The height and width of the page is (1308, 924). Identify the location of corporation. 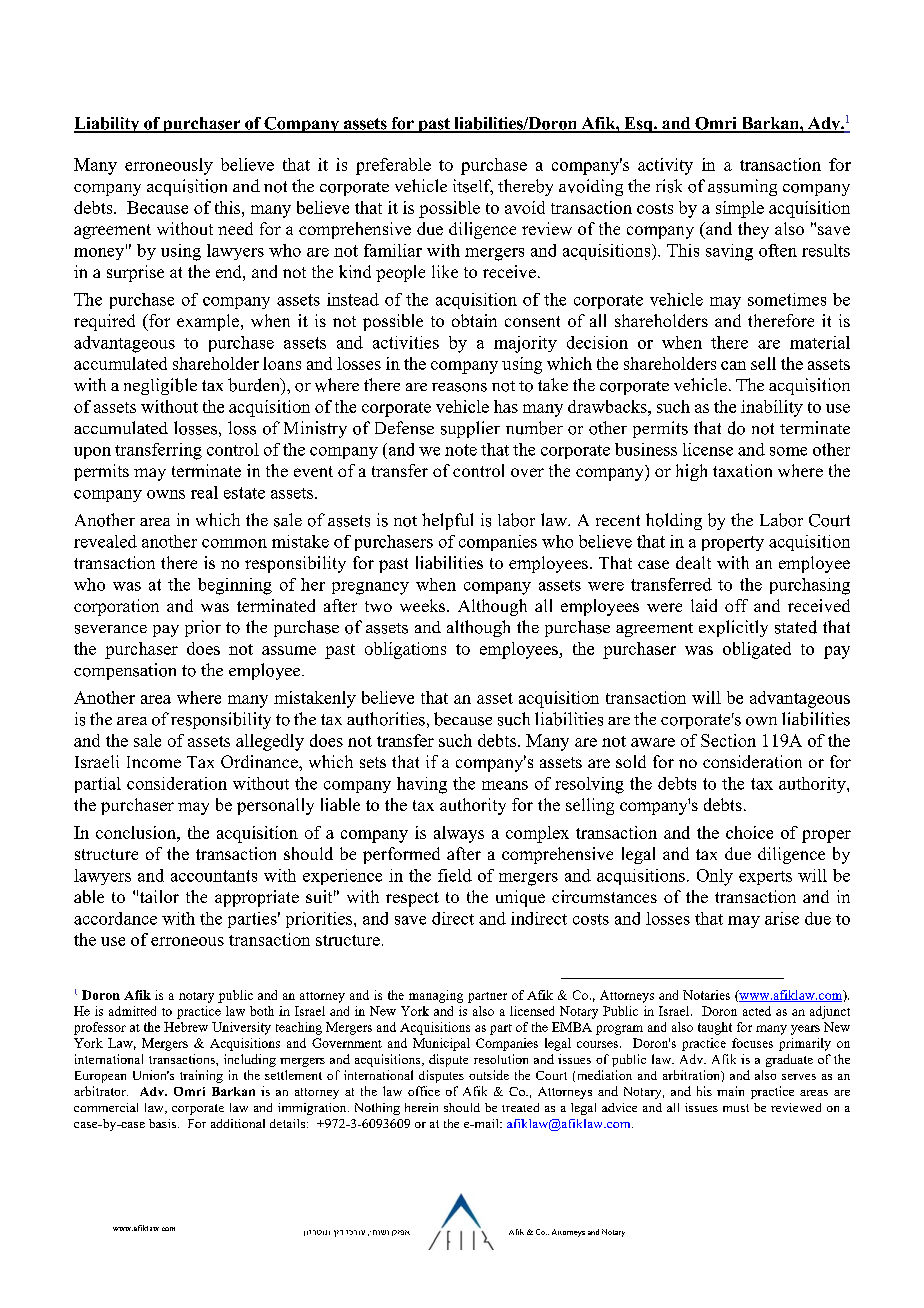
(116, 607).
